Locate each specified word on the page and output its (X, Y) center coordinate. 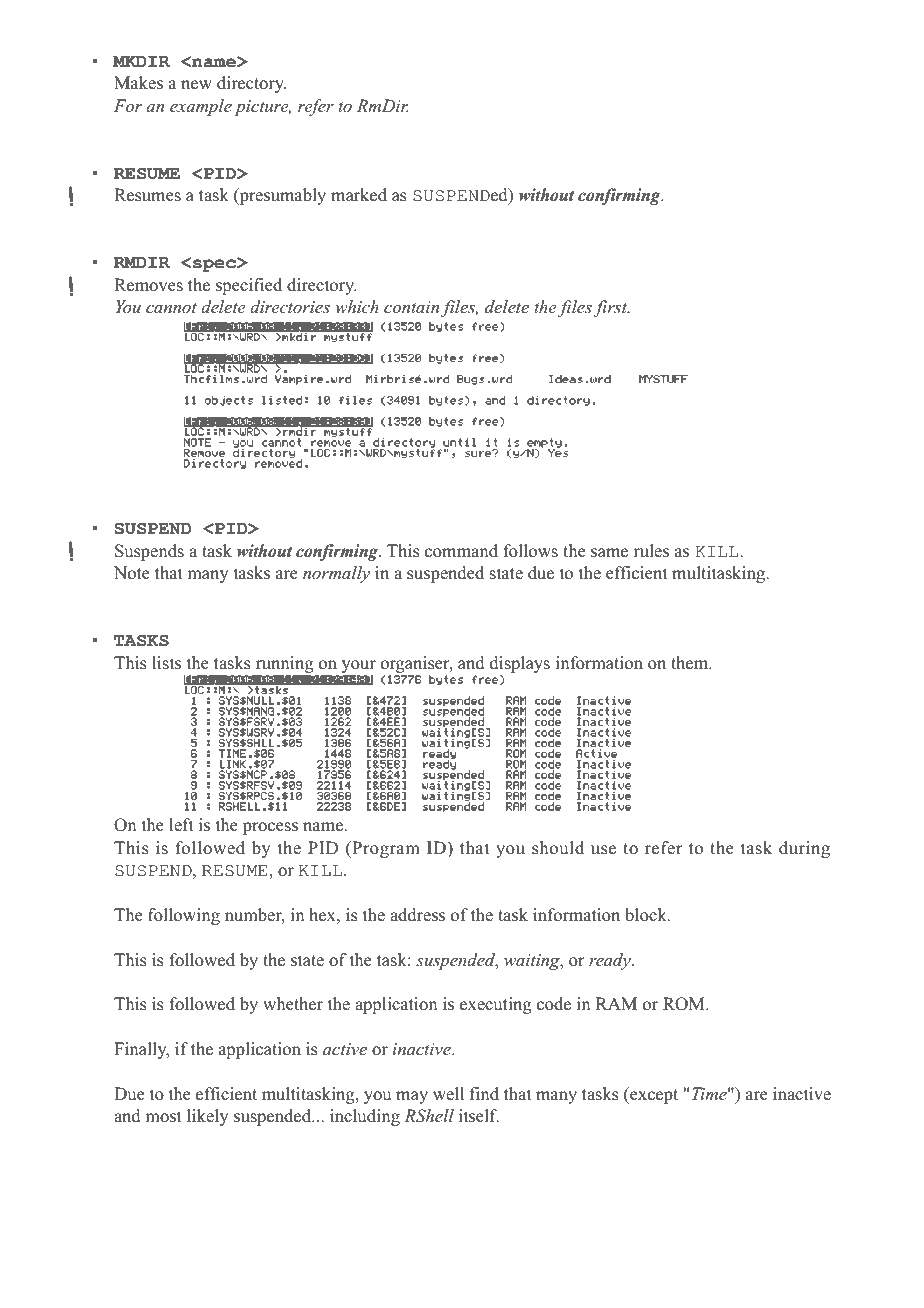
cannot (171, 308)
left (181, 824)
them (691, 662)
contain (413, 308)
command (461, 550)
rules (651, 550)
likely (207, 1117)
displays (520, 664)
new (196, 84)
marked (359, 194)
